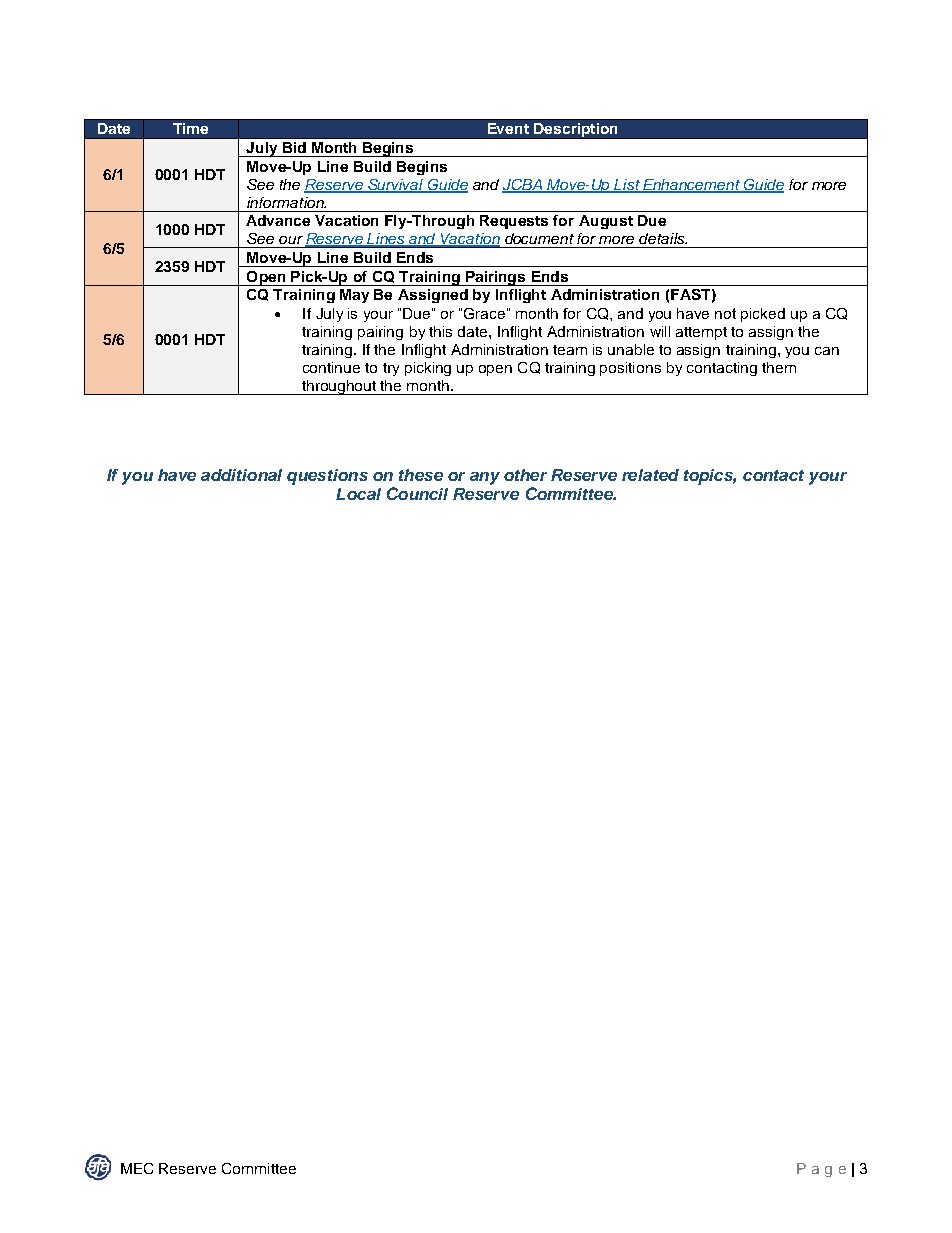 This screenshot has height=1233, width=952. Describe the element at coordinates (508, 128) in the screenshot. I see `Event` at that location.
